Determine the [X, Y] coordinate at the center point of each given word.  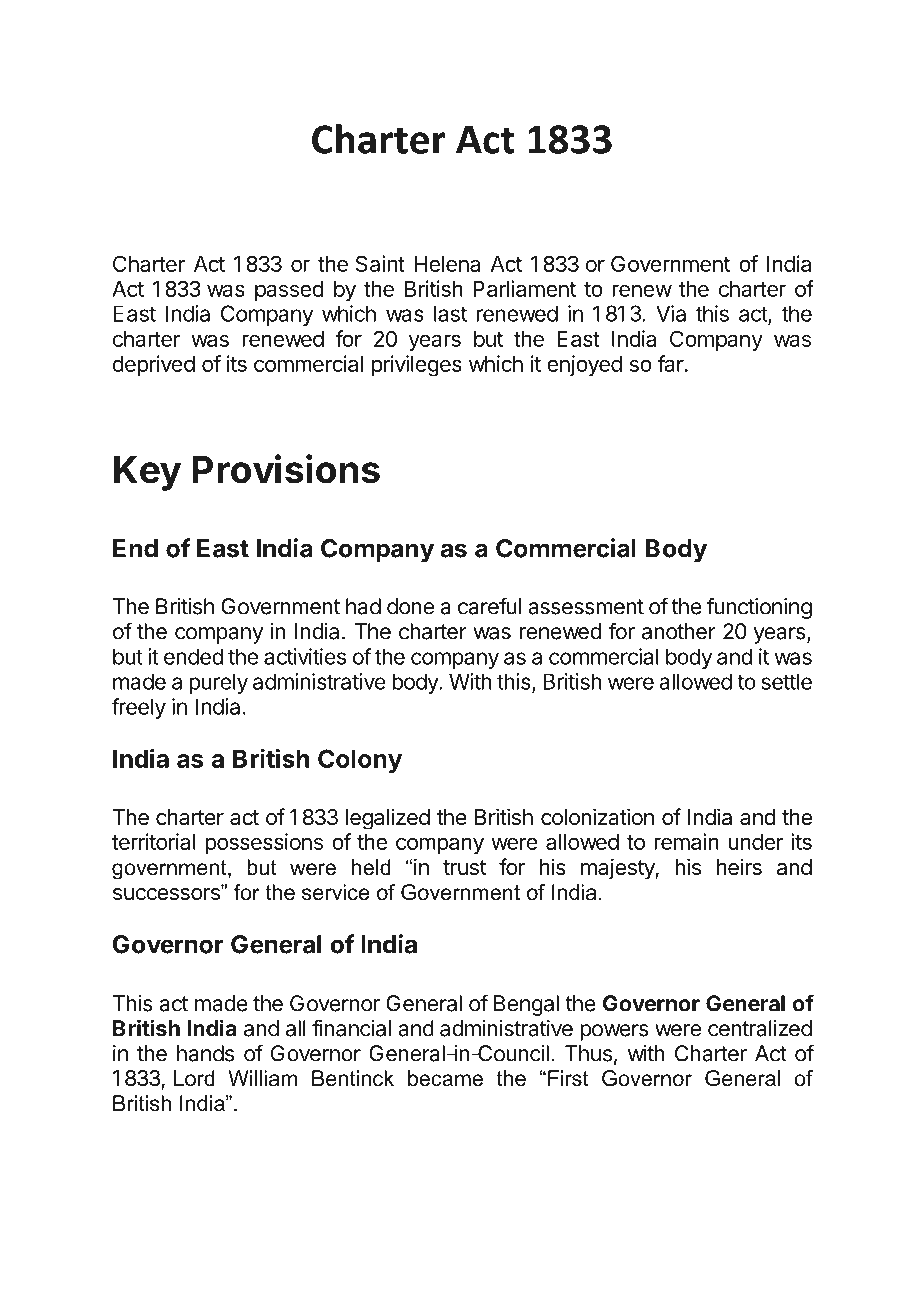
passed [289, 291]
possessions [264, 843]
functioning [759, 608]
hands [205, 1053]
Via [671, 313]
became [445, 1078]
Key [147, 473]
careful [489, 606]
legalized [388, 819]
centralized [760, 1028]
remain [686, 841]
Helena [447, 264]
